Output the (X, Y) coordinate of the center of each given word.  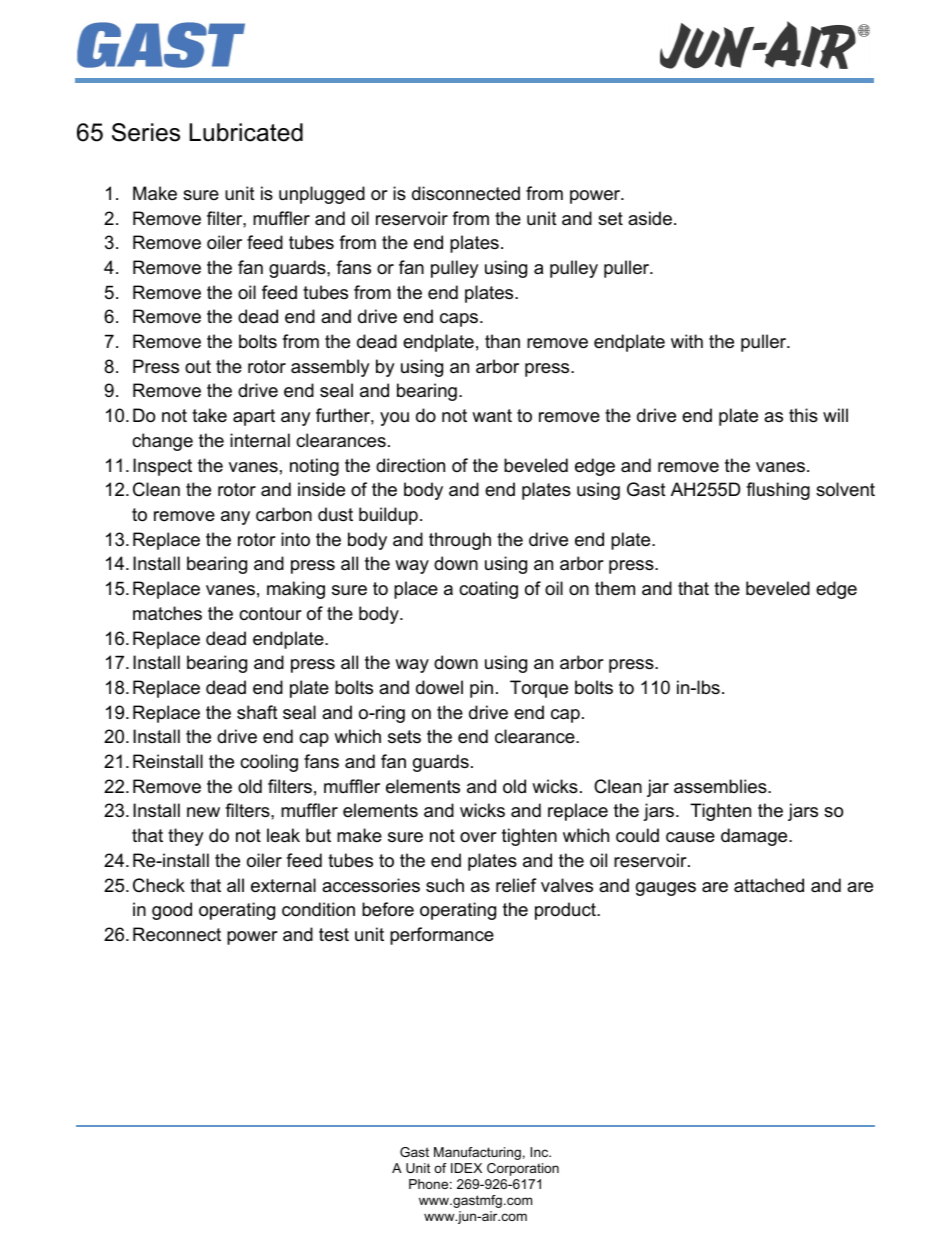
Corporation (523, 1169)
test (334, 934)
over (478, 837)
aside (650, 218)
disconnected (466, 193)
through (460, 541)
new (203, 812)
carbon (284, 514)
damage (755, 837)
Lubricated (246, 132)
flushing (778, 491)
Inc (540, 1152)
